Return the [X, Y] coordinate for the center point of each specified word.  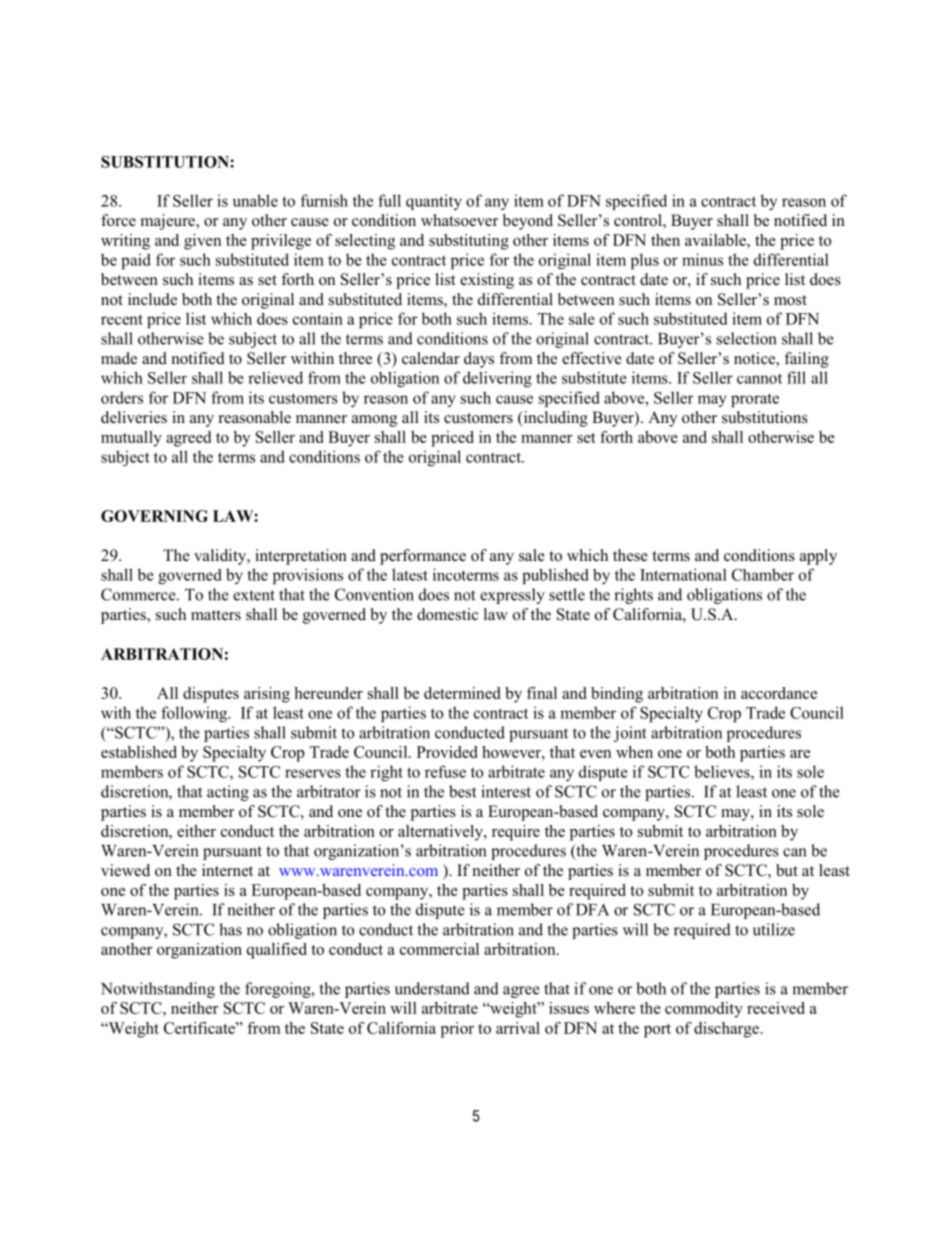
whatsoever [459, 220]
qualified [277, 951]
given [202, 242]
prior [457, 1030]
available [716, 240]
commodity [704, 1010]
